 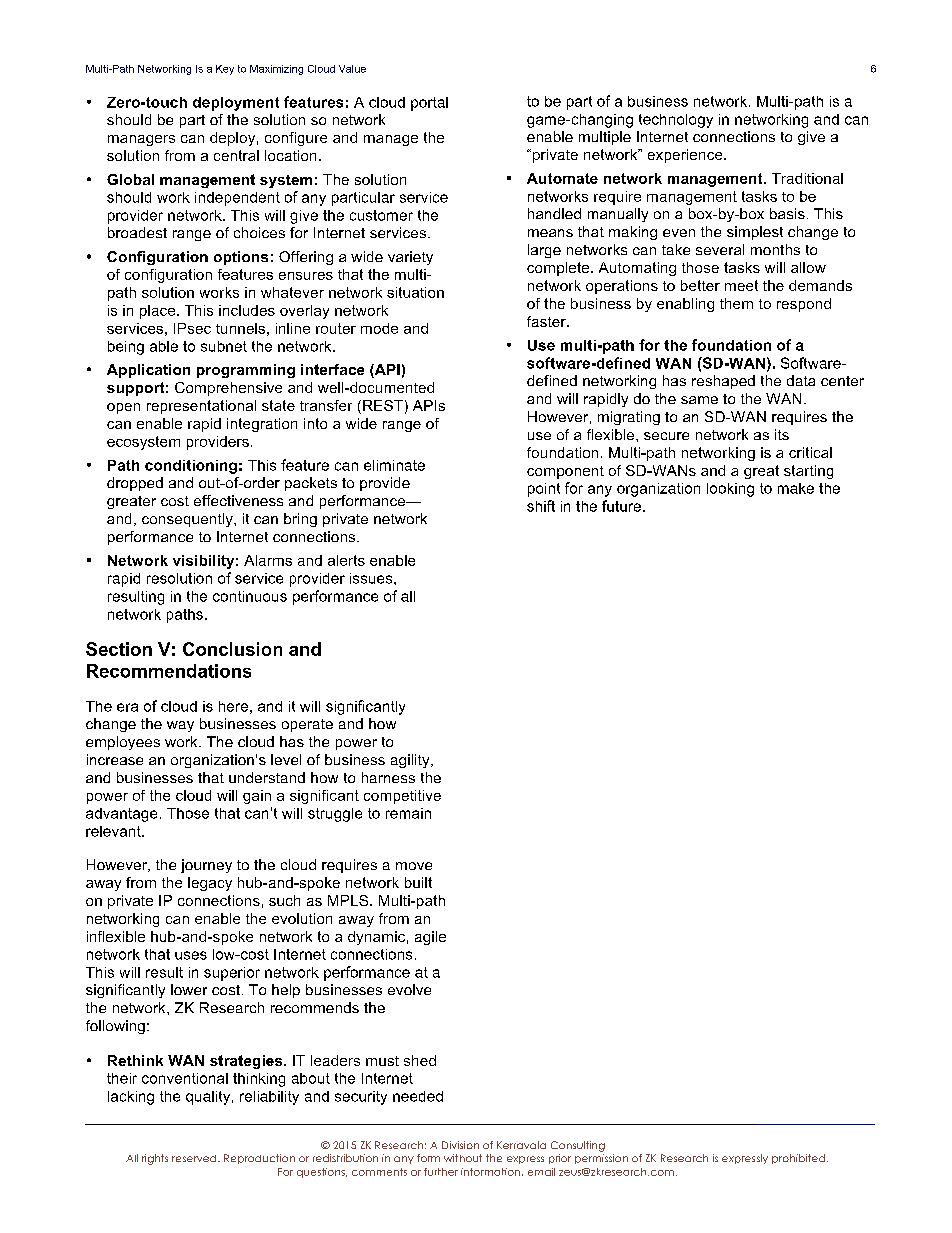 I want to click on point, so click(x=544, y=490).
